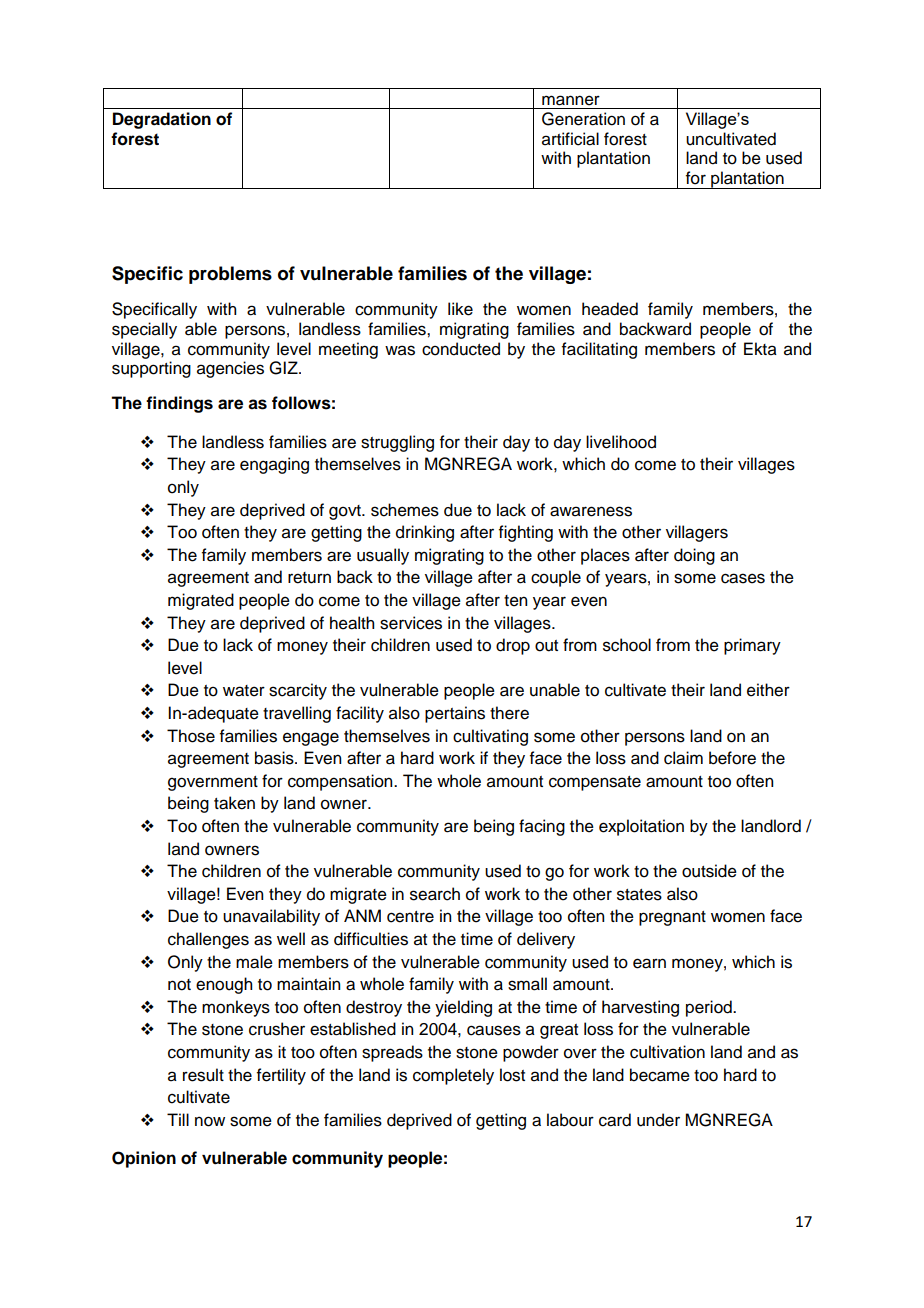 This document has width=924, height=1308. What do you see at coordinates (570, 139) in the document?
I see `artificial` at bounding box center [570, 139].
